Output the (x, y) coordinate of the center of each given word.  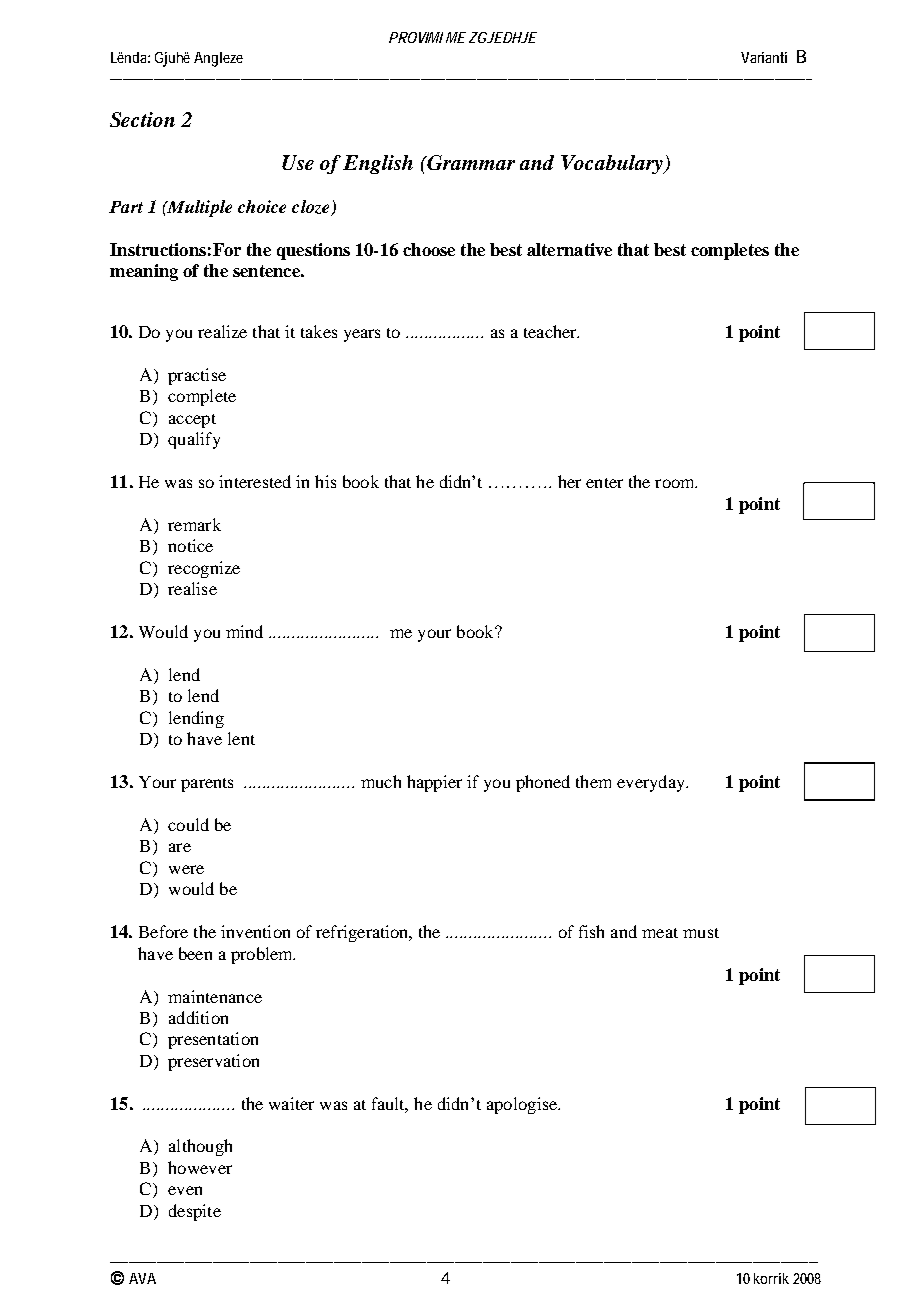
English (378, 164)
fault (390, 1104)
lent (241, 738)
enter (604, 483)
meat (660, 933)
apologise (523, 1105)
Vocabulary (613, 164)
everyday (652, 783)
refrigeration (363, 933)
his (325, 481)
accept (192, 421)
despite (195, 1212)
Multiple (198, 208)
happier (434, 783)
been (195, 953)
